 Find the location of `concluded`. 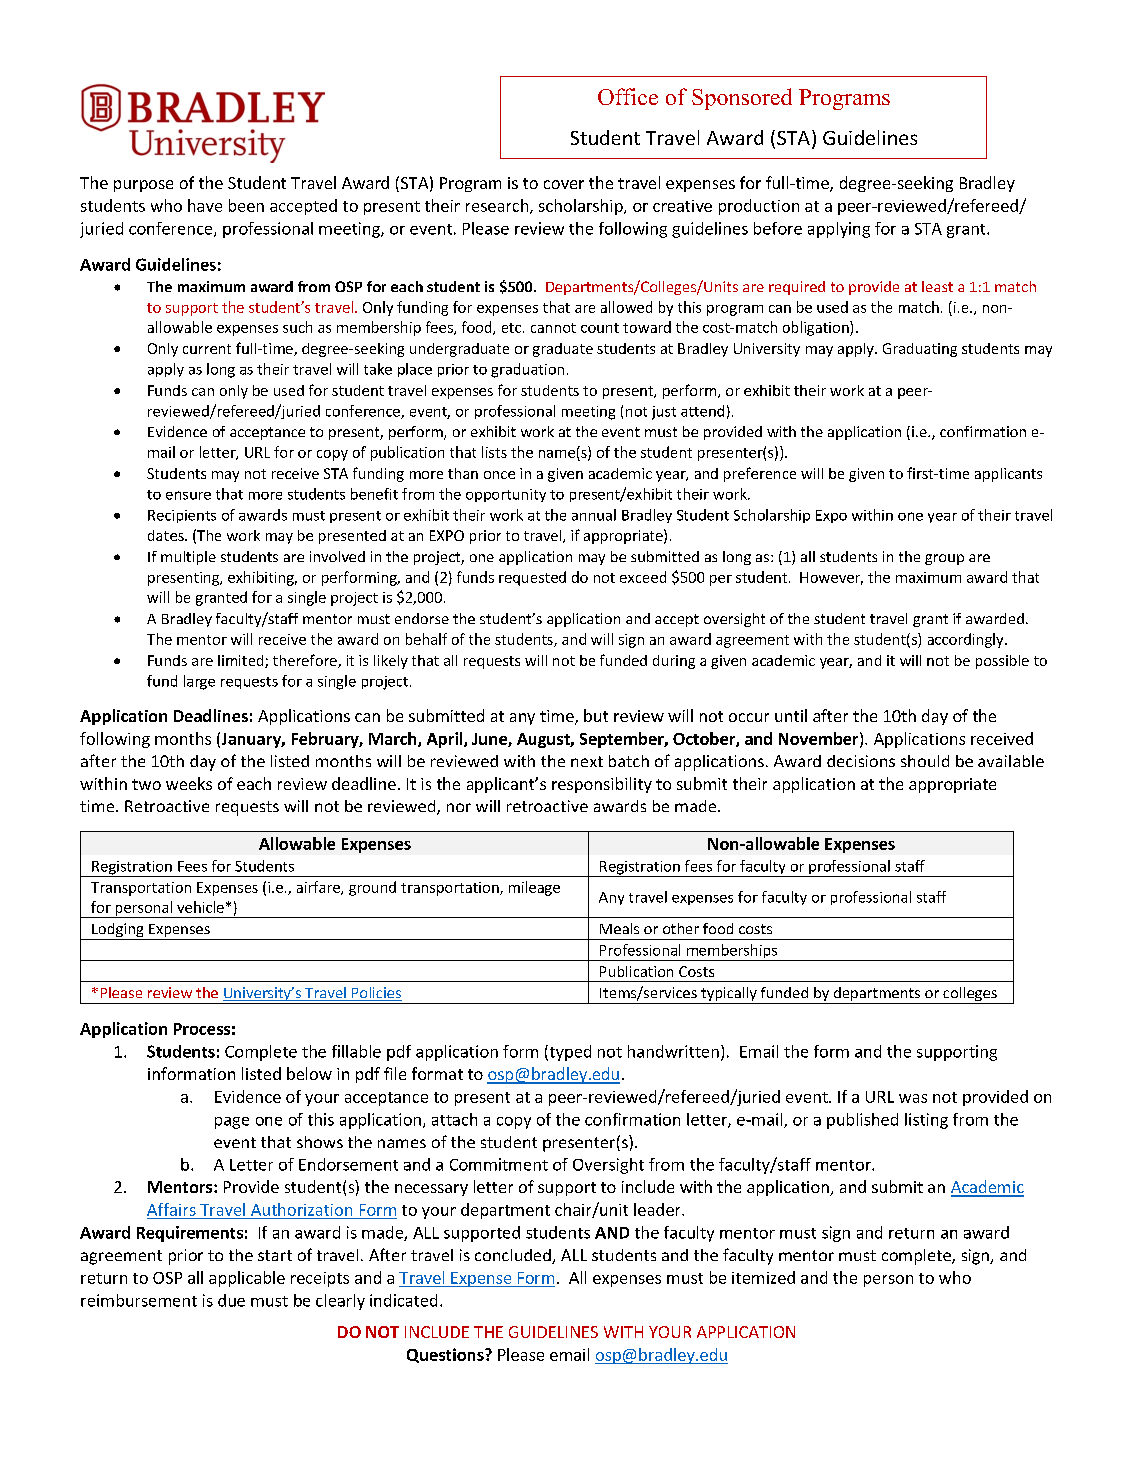

concluded is located at coordinates (514, 1256).
